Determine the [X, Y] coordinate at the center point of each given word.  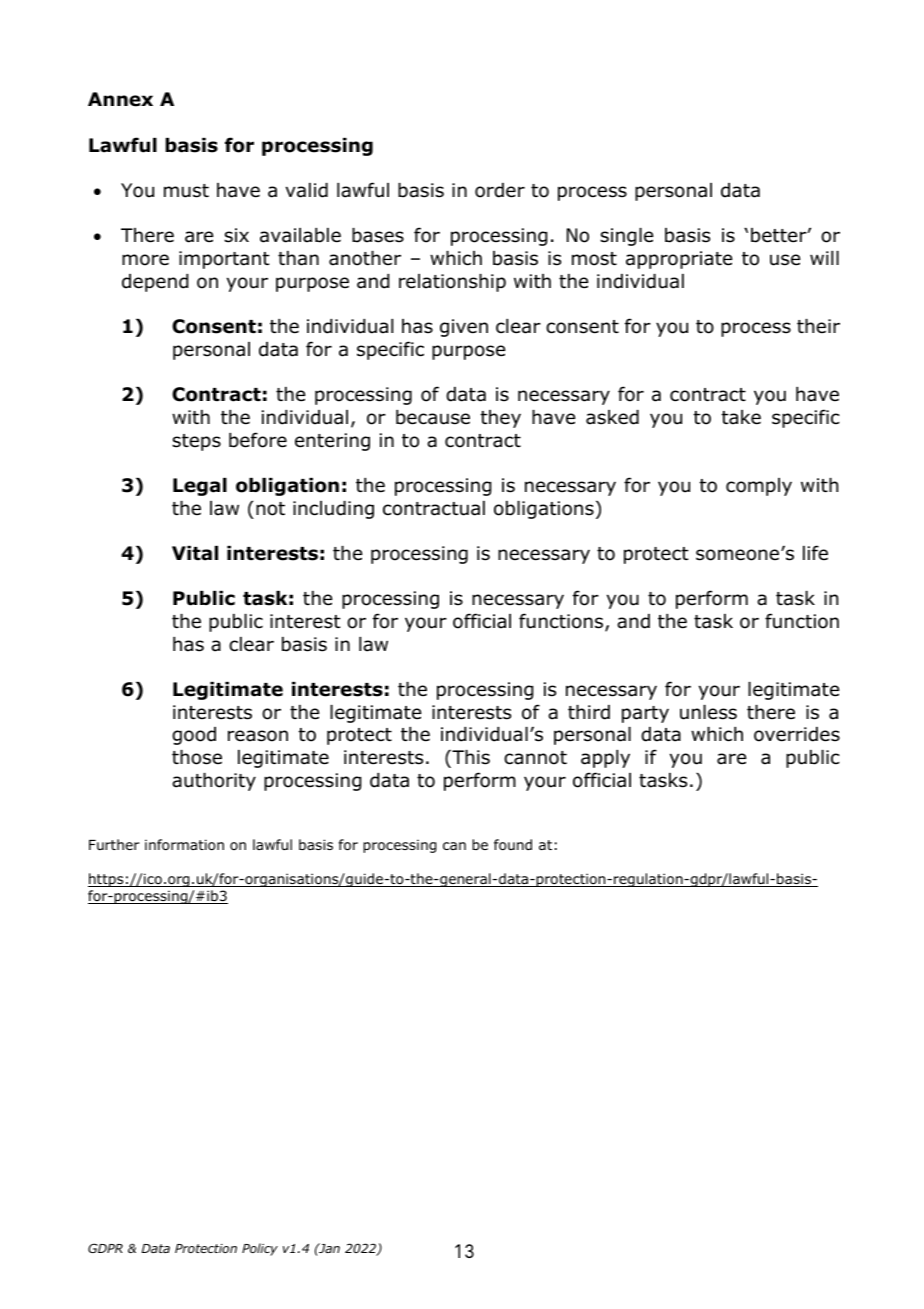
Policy [260, 1249]
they [501, 419]
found [513, 845]
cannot [535, 758]
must [186, 191]
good [194, 736]
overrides [797, 734]
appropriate [679, 260]
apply [605, 759]
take [741, 417]
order [500, 190]
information [184, 845]
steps [196, 442]
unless [708, 712]
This [470, 757]
